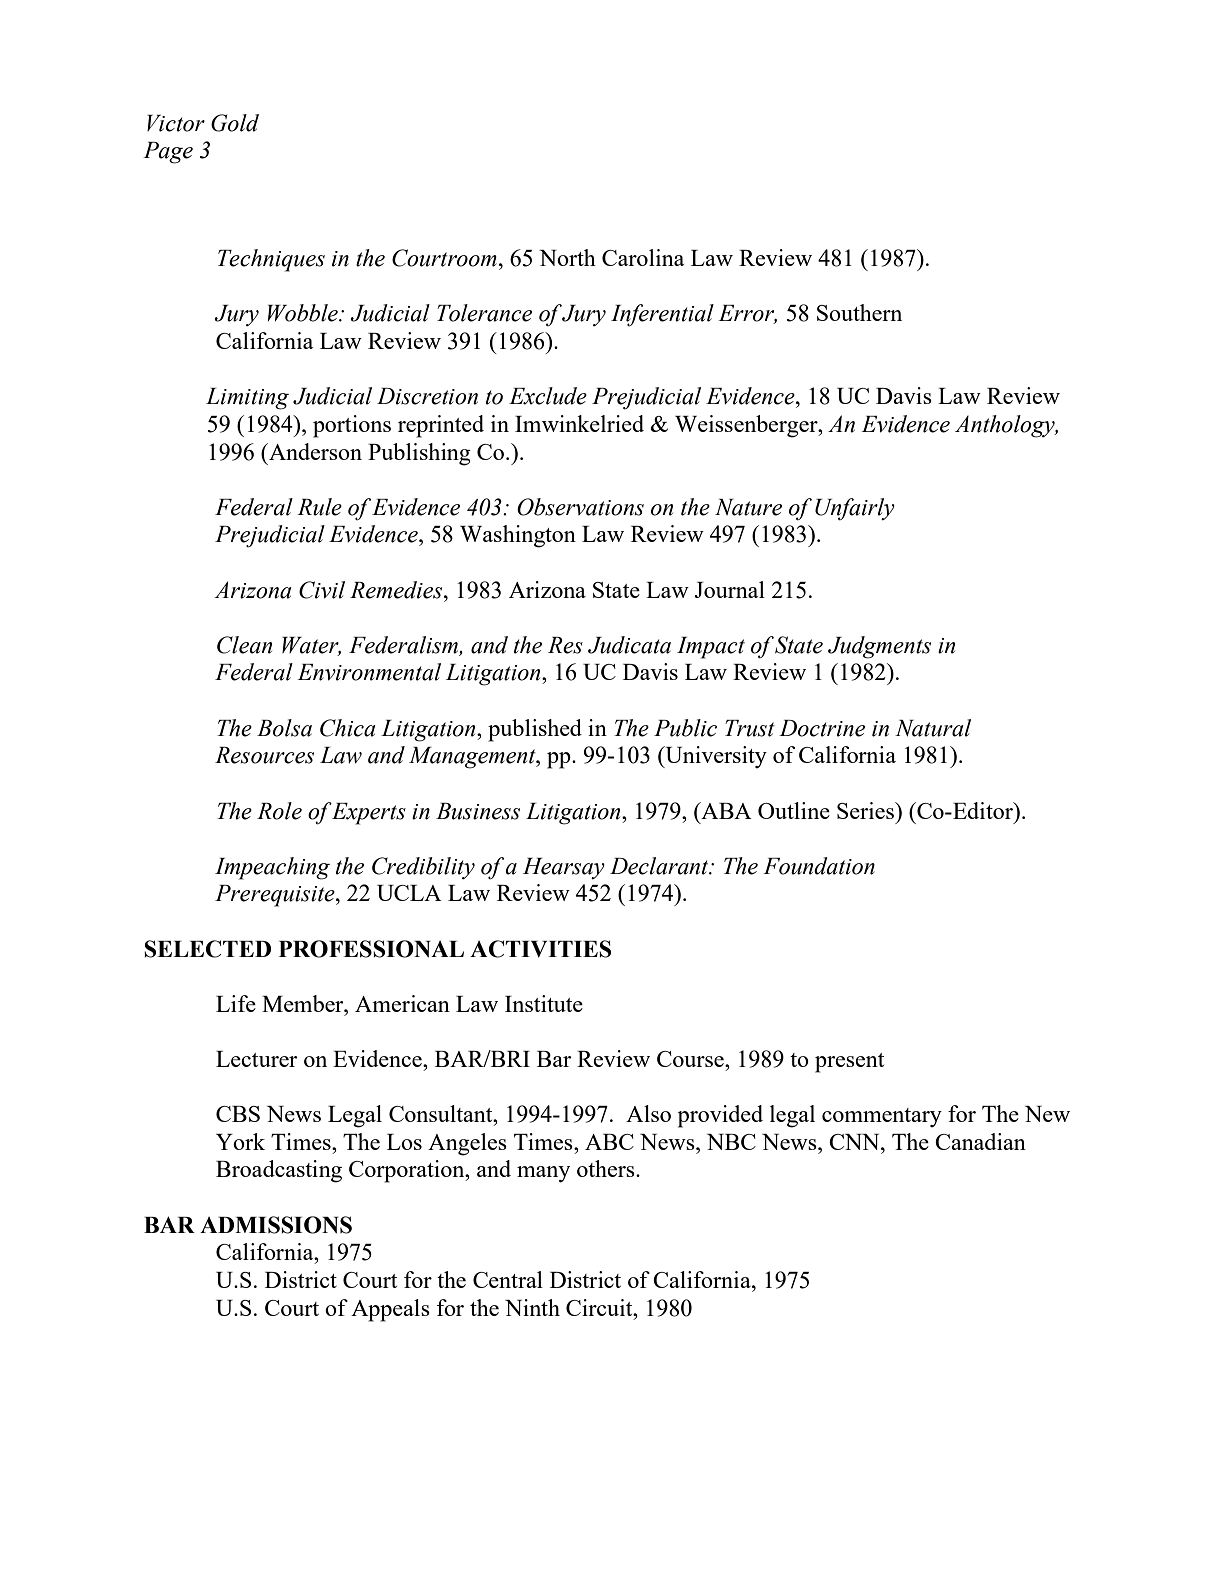  Describe the element at coordinates (319, 507) in the screenshot. I see `Rule` at that location.
